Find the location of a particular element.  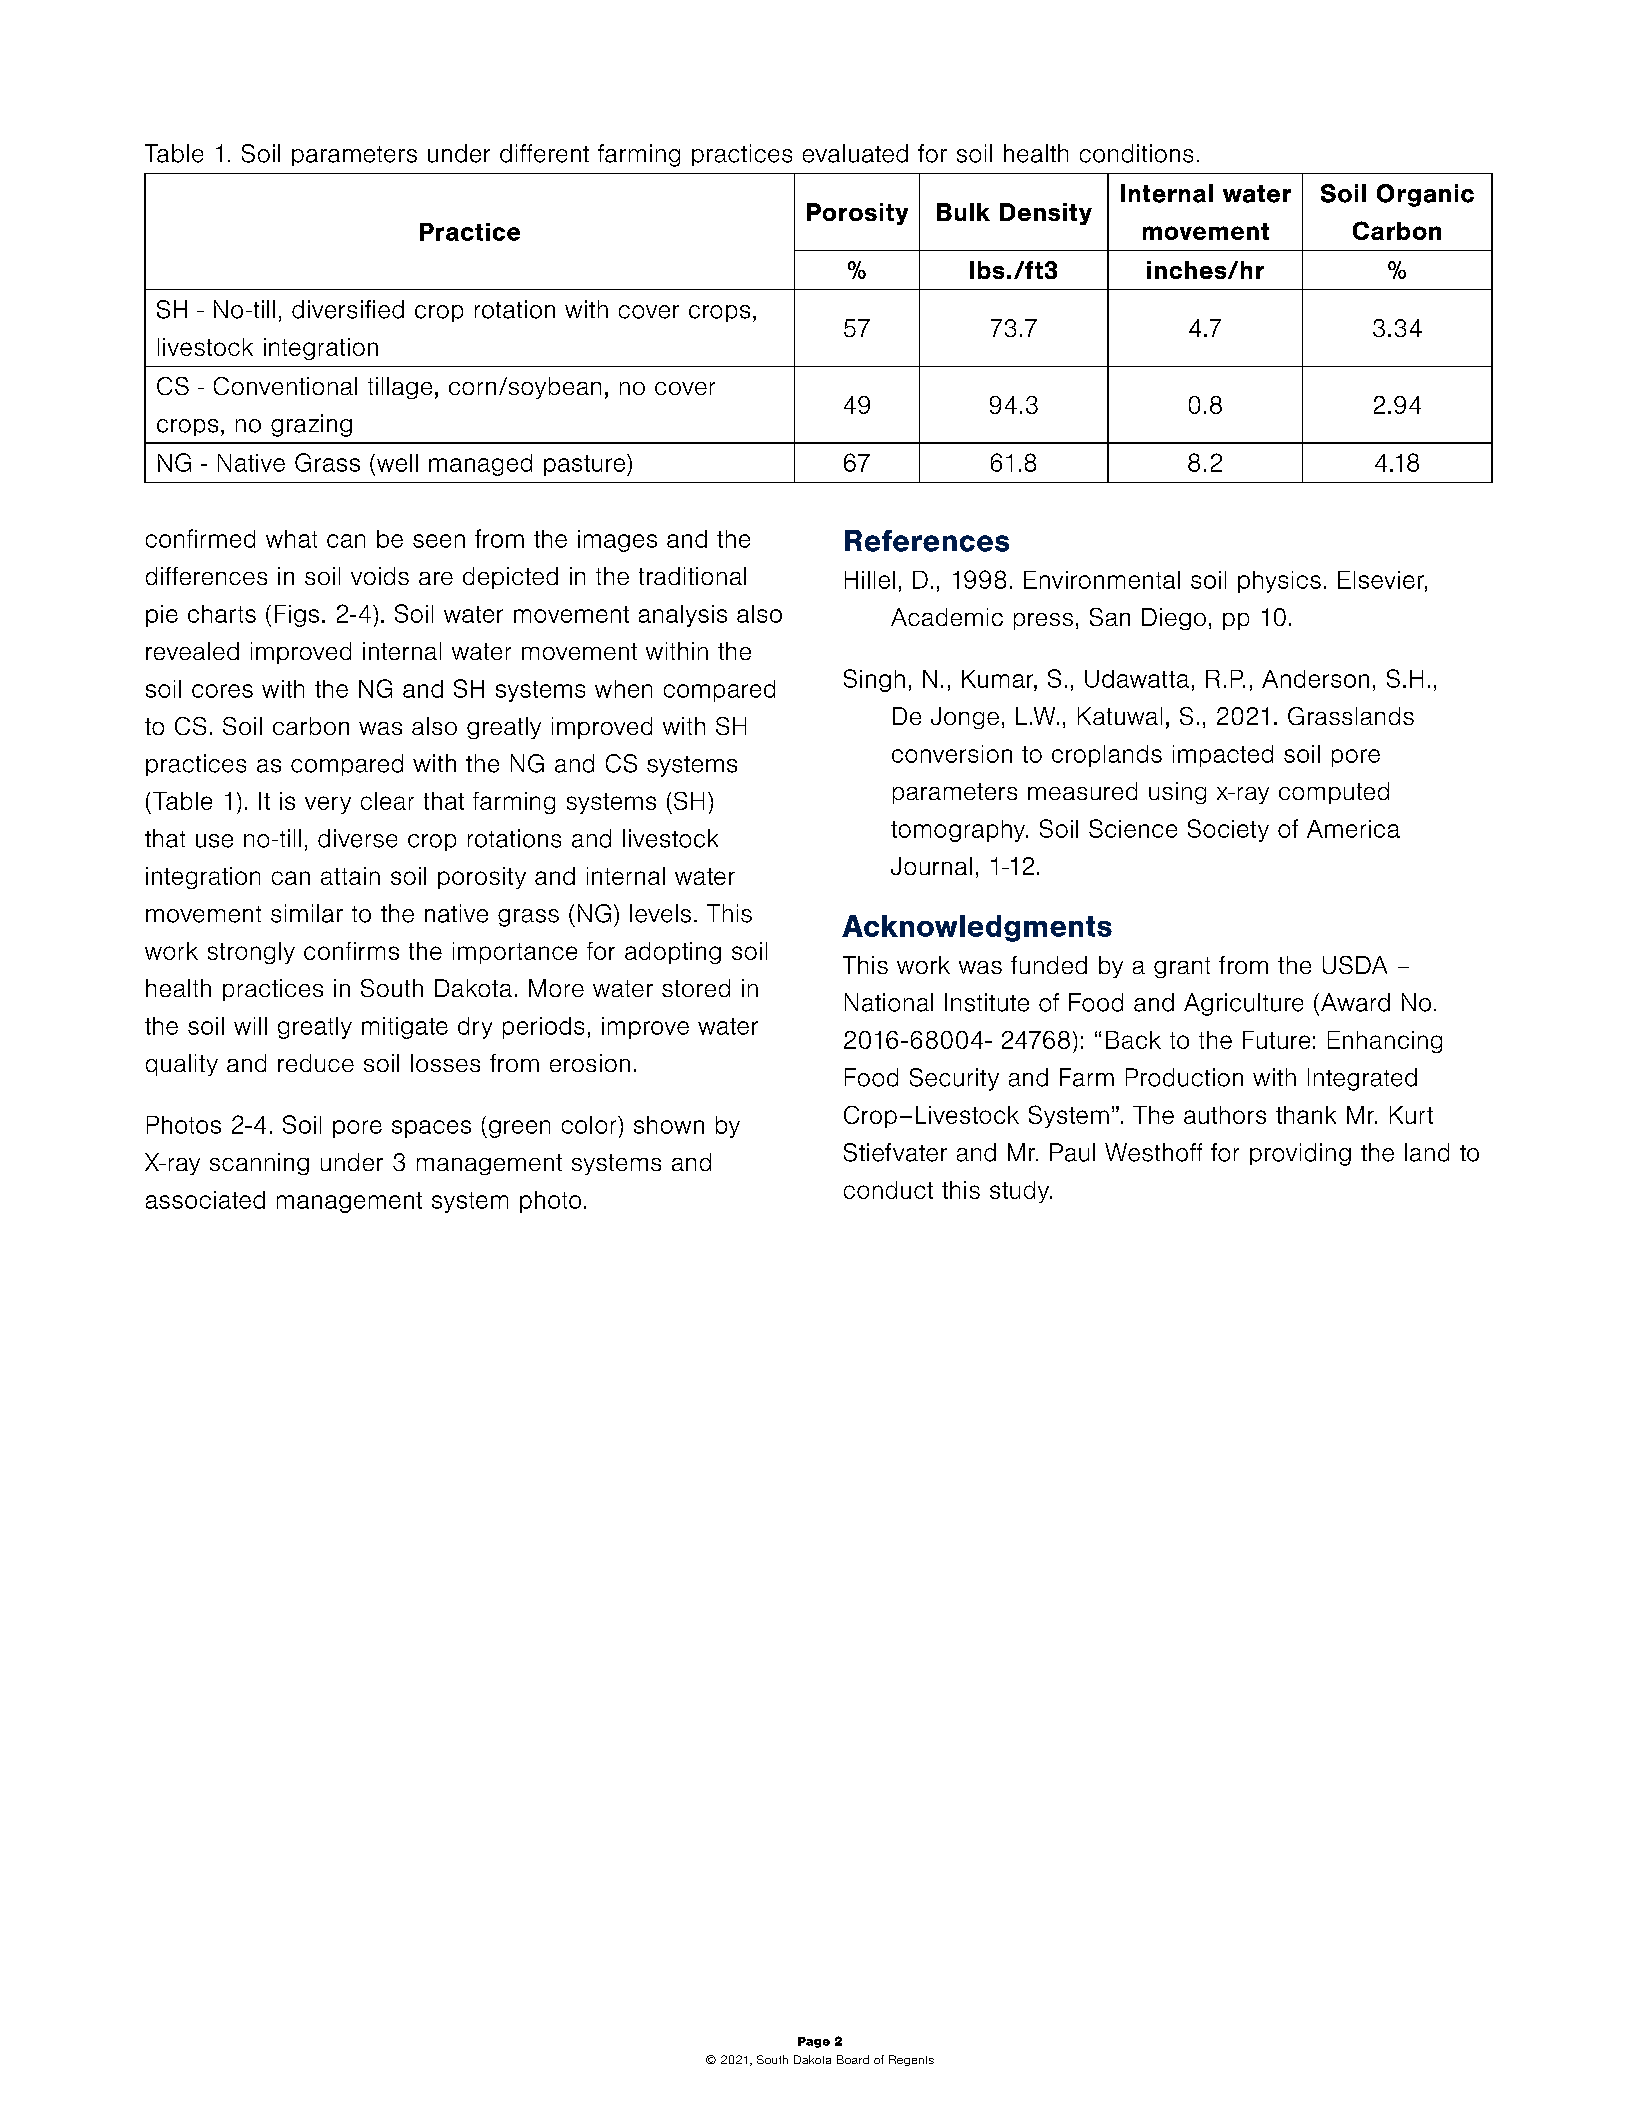

providing is located at coordinates (1300, 1154).
